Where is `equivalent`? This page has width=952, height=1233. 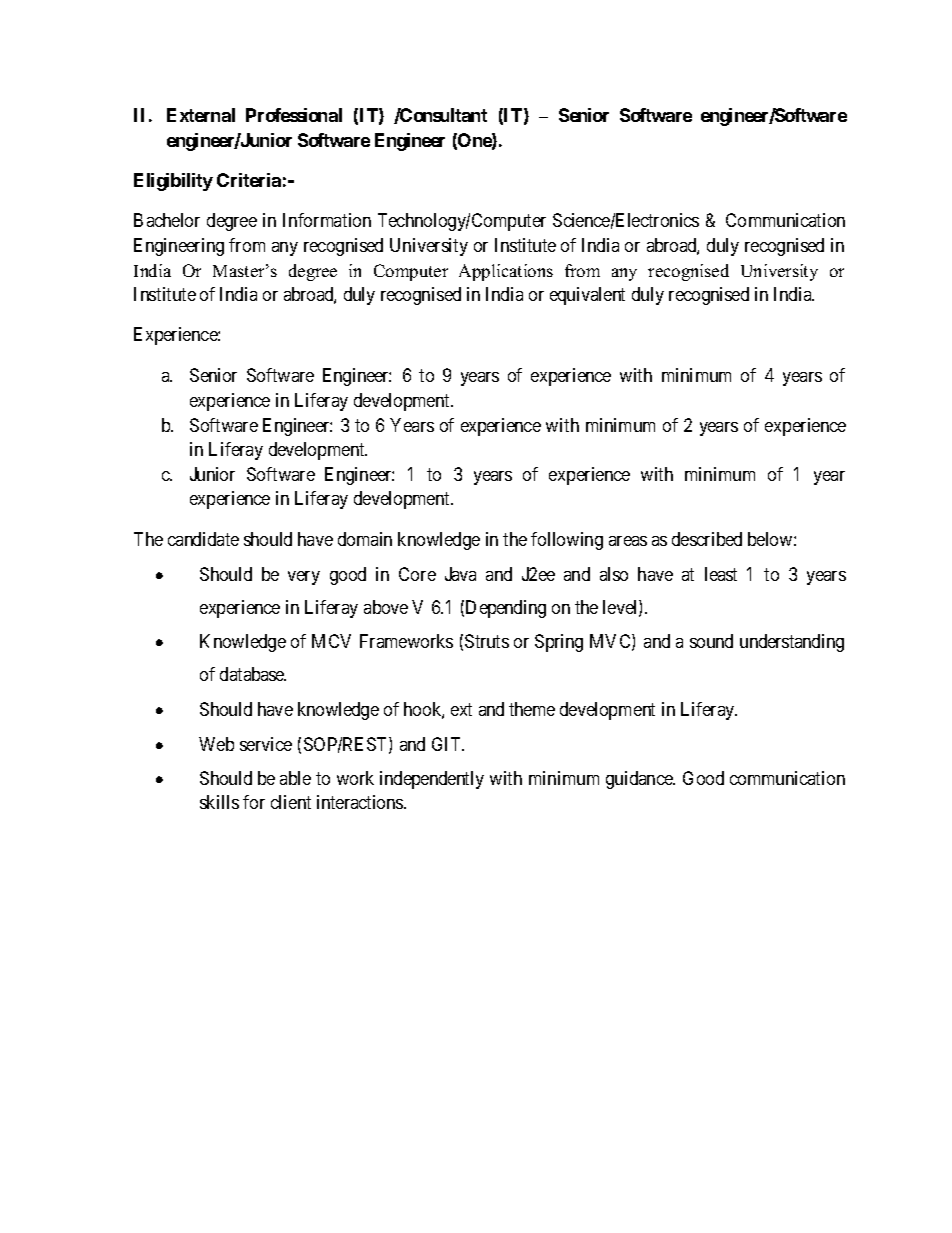
equivalent is located at coordinates (587, 296).
